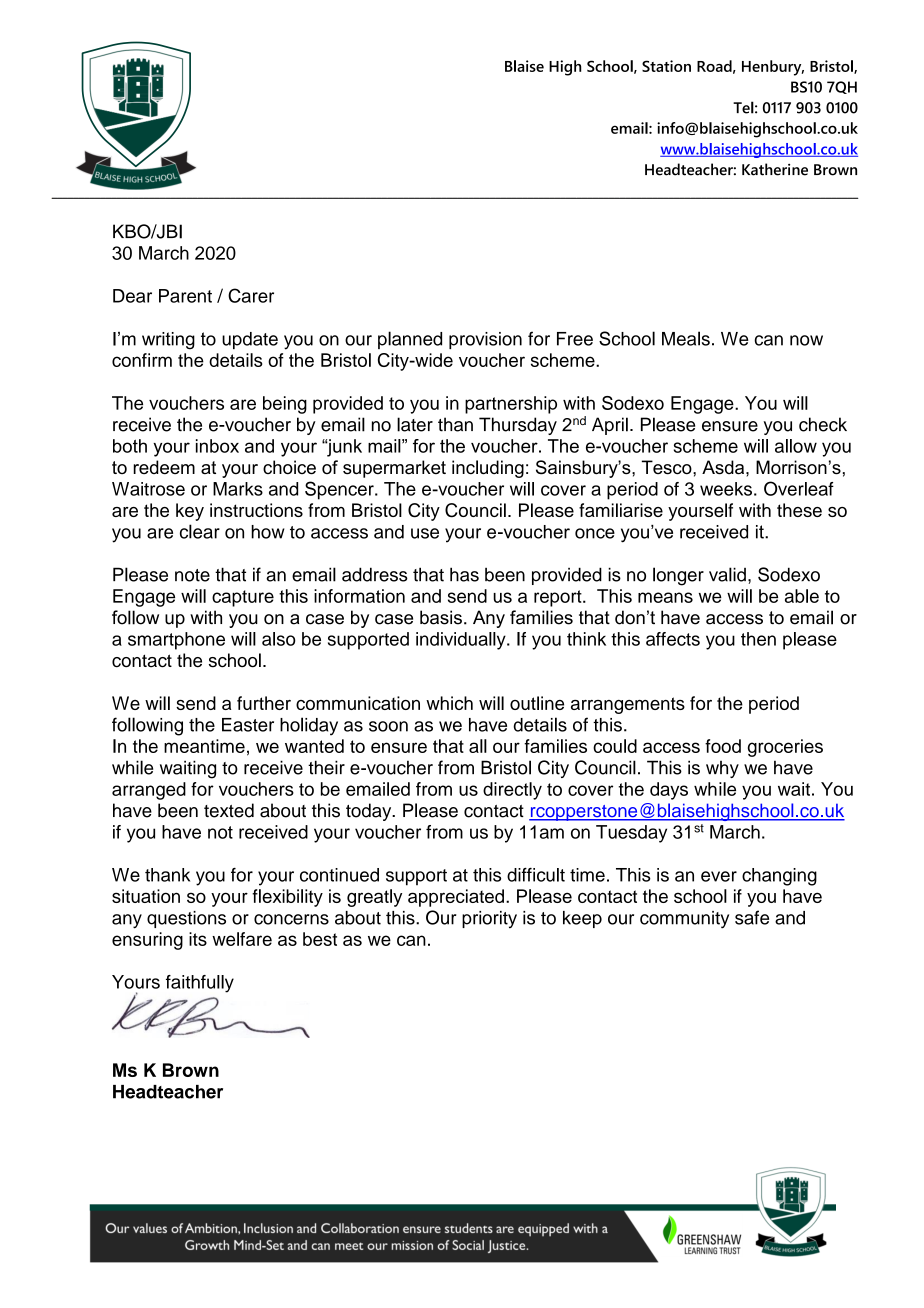 Image resolution: width=924 pixels, height=1308 pixels. Describe the element at coordinates (200, 531) in the page. I see `clear` at that location.
